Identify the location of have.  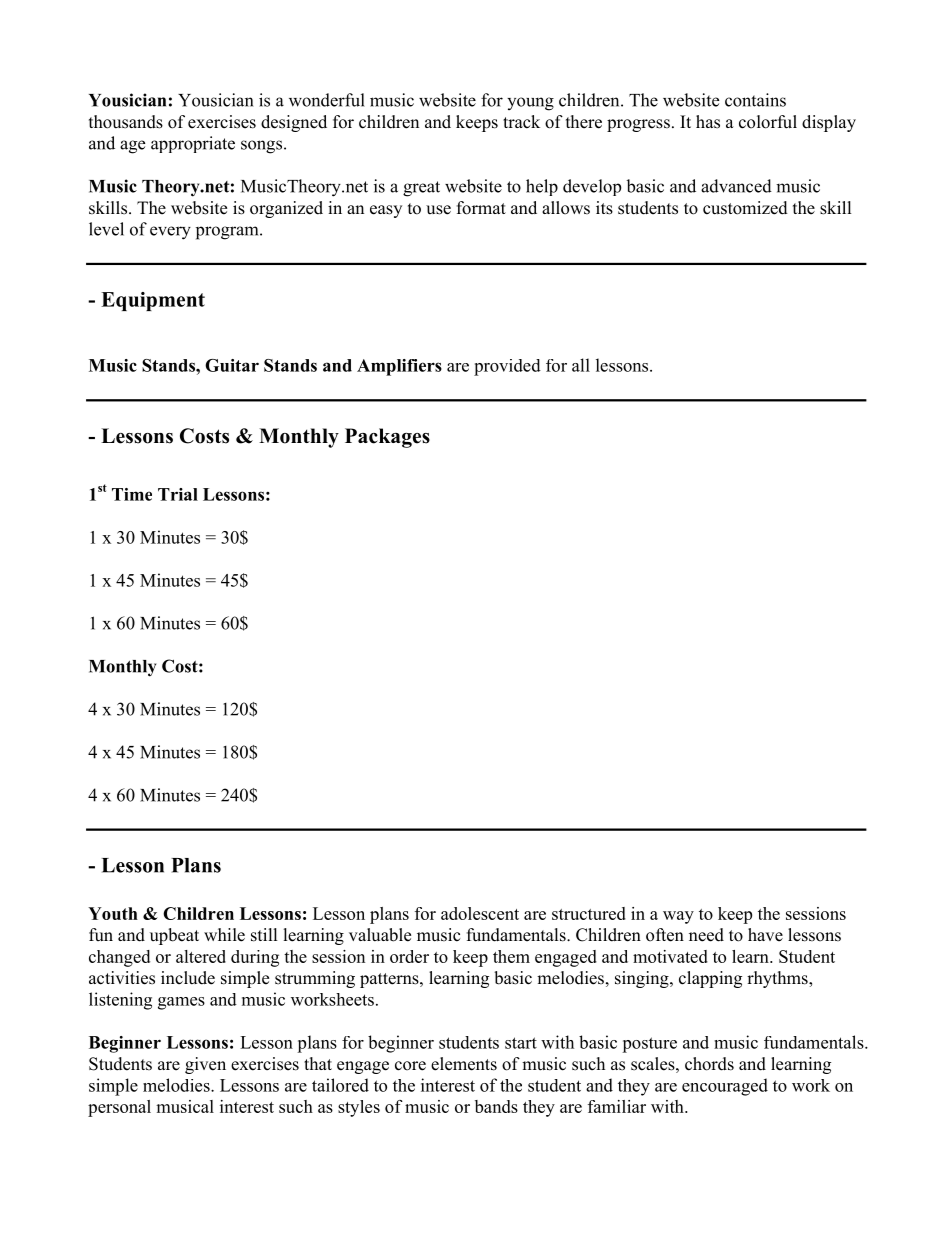
(765, 935).
